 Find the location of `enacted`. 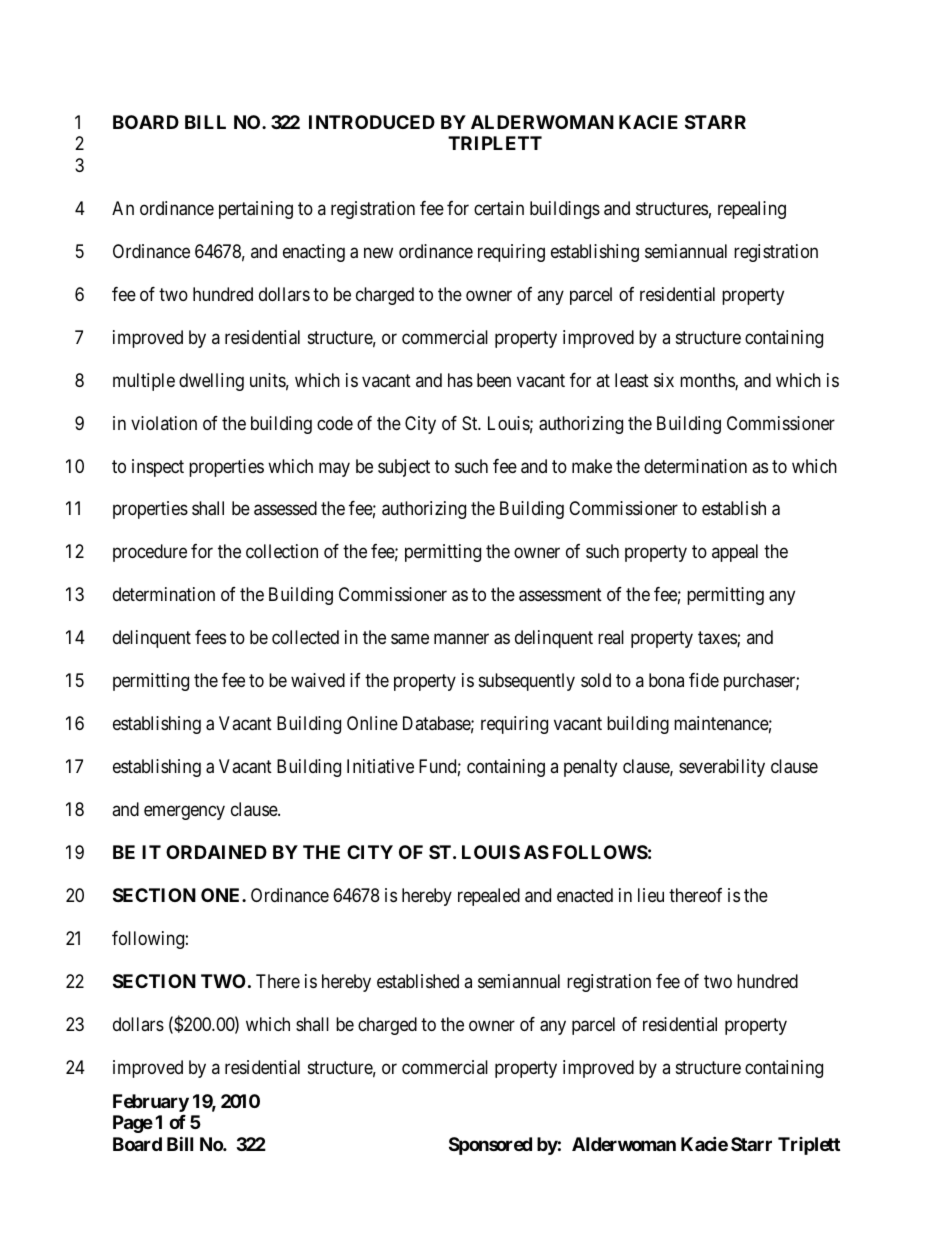

enacted is located at coordinates (585, 895).
